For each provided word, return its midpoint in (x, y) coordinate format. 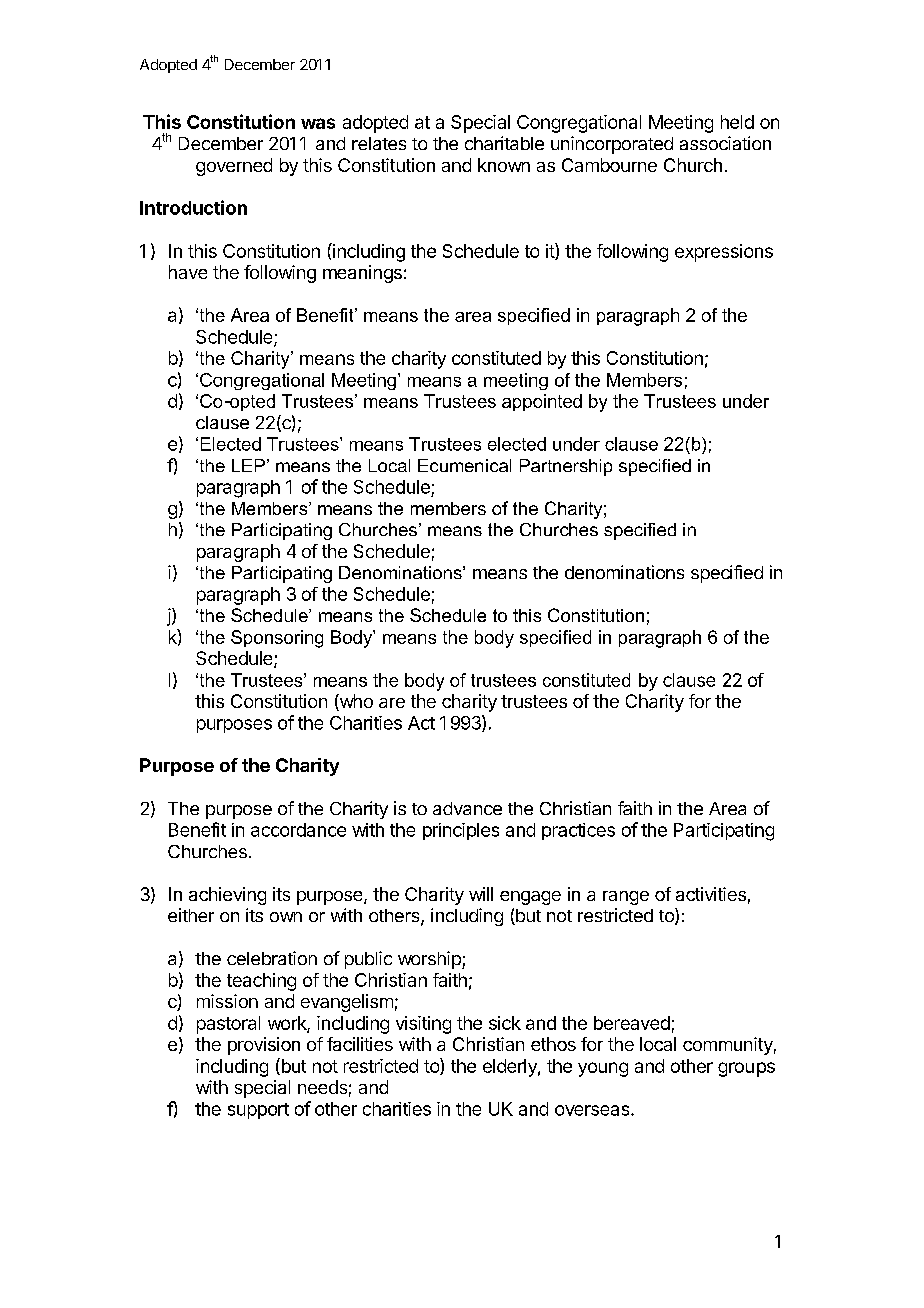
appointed (542, 402)
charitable (504, 143)
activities (711, 894)
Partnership (566, 467)
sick (505, 1023)
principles (461, 831)
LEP (248, 465)
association (725, 143)
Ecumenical (464, 465)
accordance (298, 830)
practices (578, 831)
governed (234, 167)
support (258, 1111)
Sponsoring (277, 639)
